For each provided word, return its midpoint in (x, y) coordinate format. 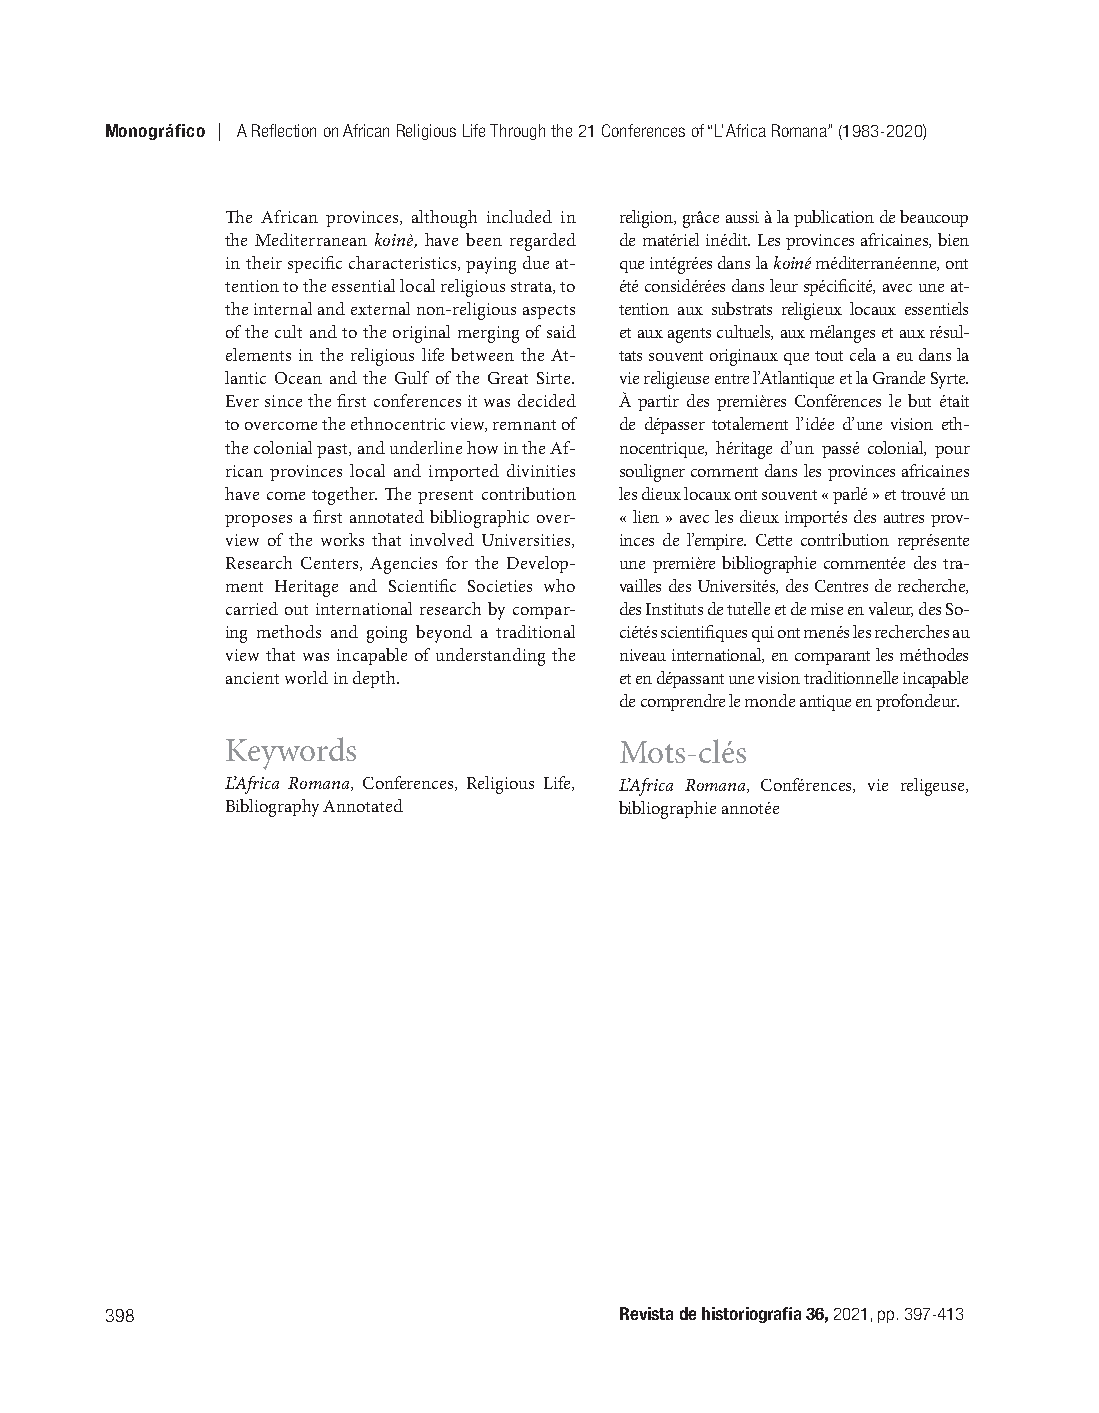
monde (770, 700)
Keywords (291, 753)
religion (647, 219)
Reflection (284, 130)
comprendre (683, 702)
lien (646, 516)
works (342, 539)
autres (904, 518)
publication (834, 218)
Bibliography (272, 808)
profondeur (917, 702)
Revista (646, 1313)
